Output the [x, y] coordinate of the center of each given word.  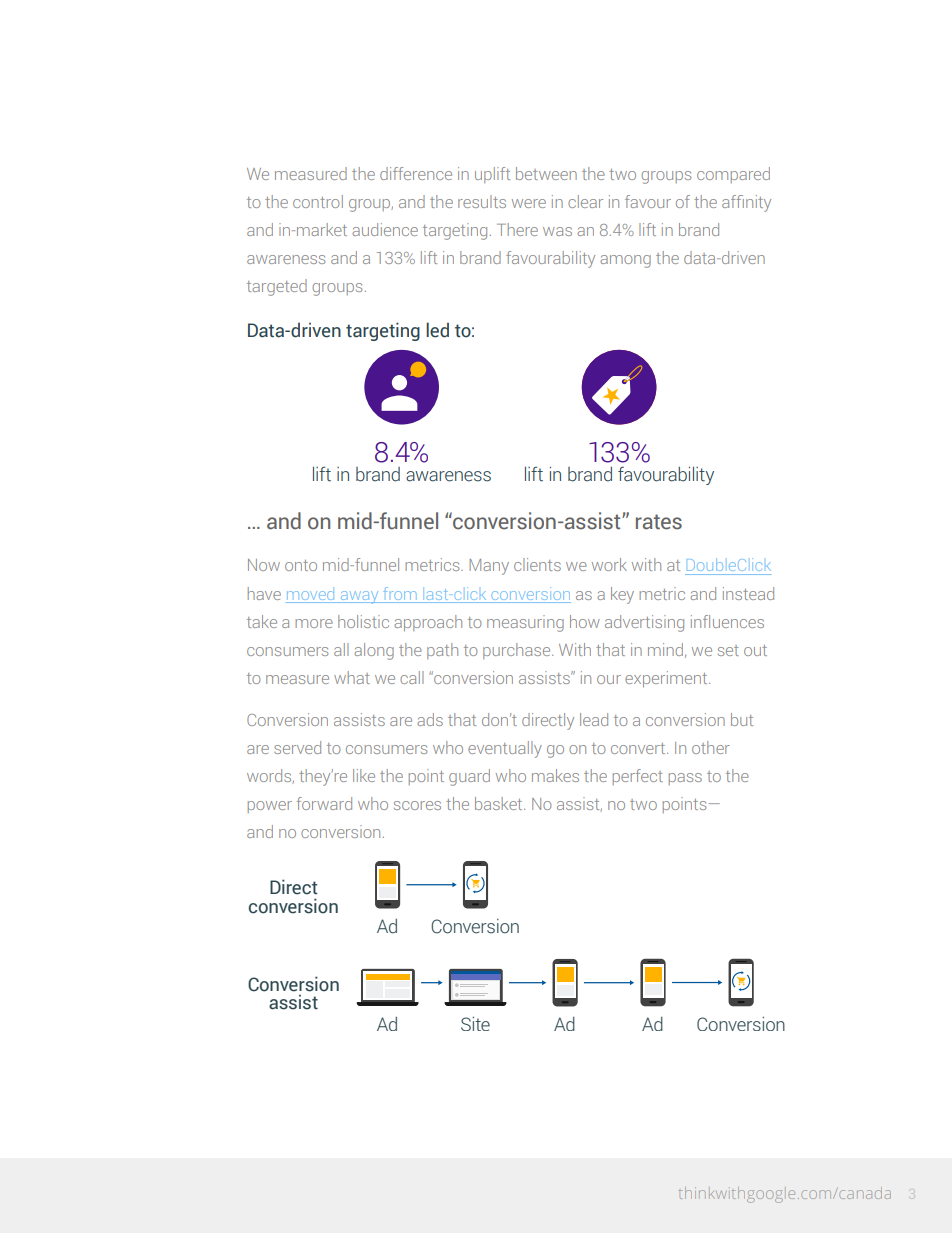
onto [301, 565]
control [318, 201]
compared [733, 175]
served [297, 747]
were [529, 203]
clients [537, 564]
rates [659, 522]
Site [475, 1024]
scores [417, 805]
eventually [505, 749]
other [711, 747]
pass [685, 779]
